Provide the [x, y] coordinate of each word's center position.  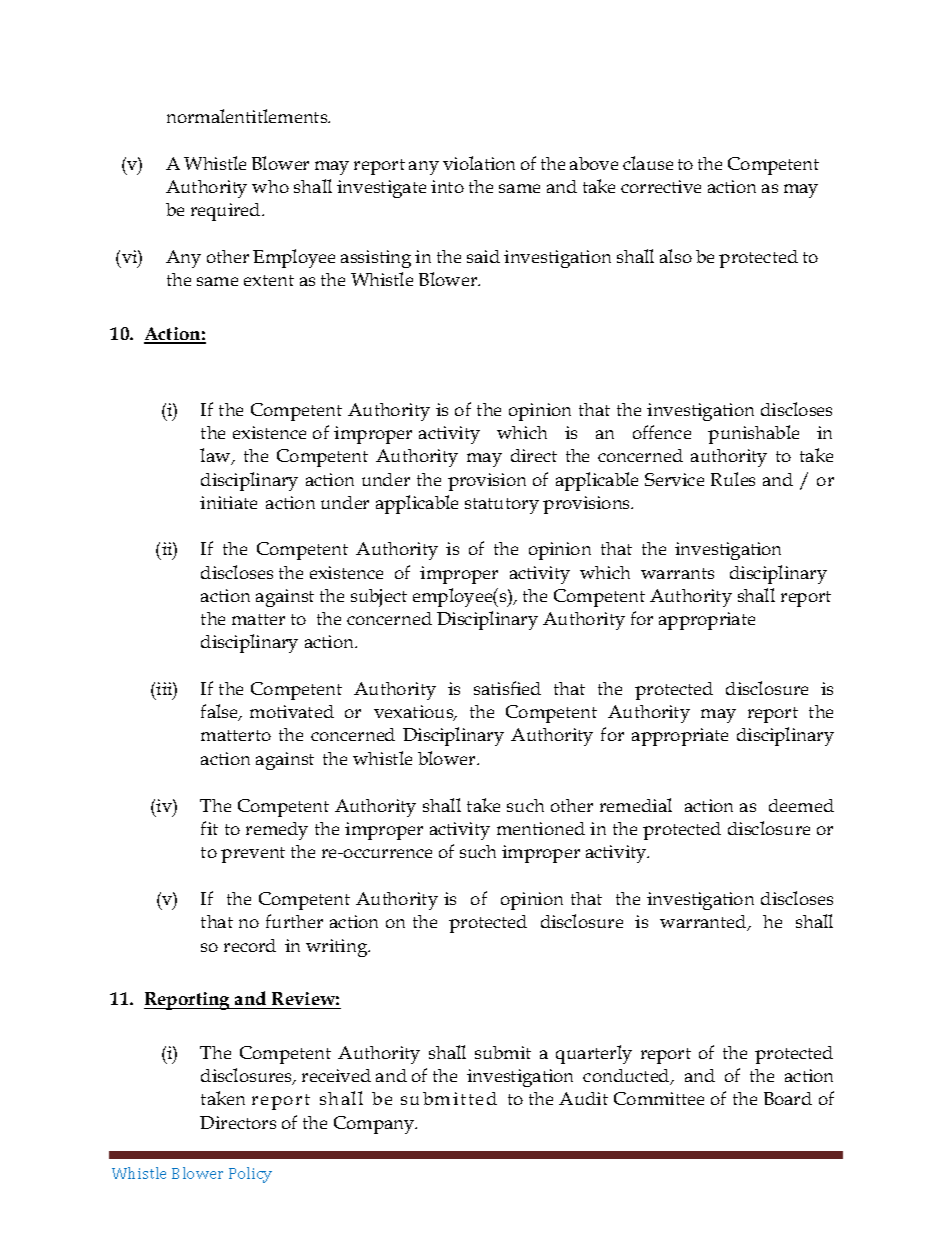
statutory [502, 506]
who [270, 186]
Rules [733, 479]
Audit [583, 1098]
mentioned [541, 828]
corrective [661, 186]
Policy [250, 1175]
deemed [801, 805]
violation [479, 163]
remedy [277, 831]
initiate [228, 502]
